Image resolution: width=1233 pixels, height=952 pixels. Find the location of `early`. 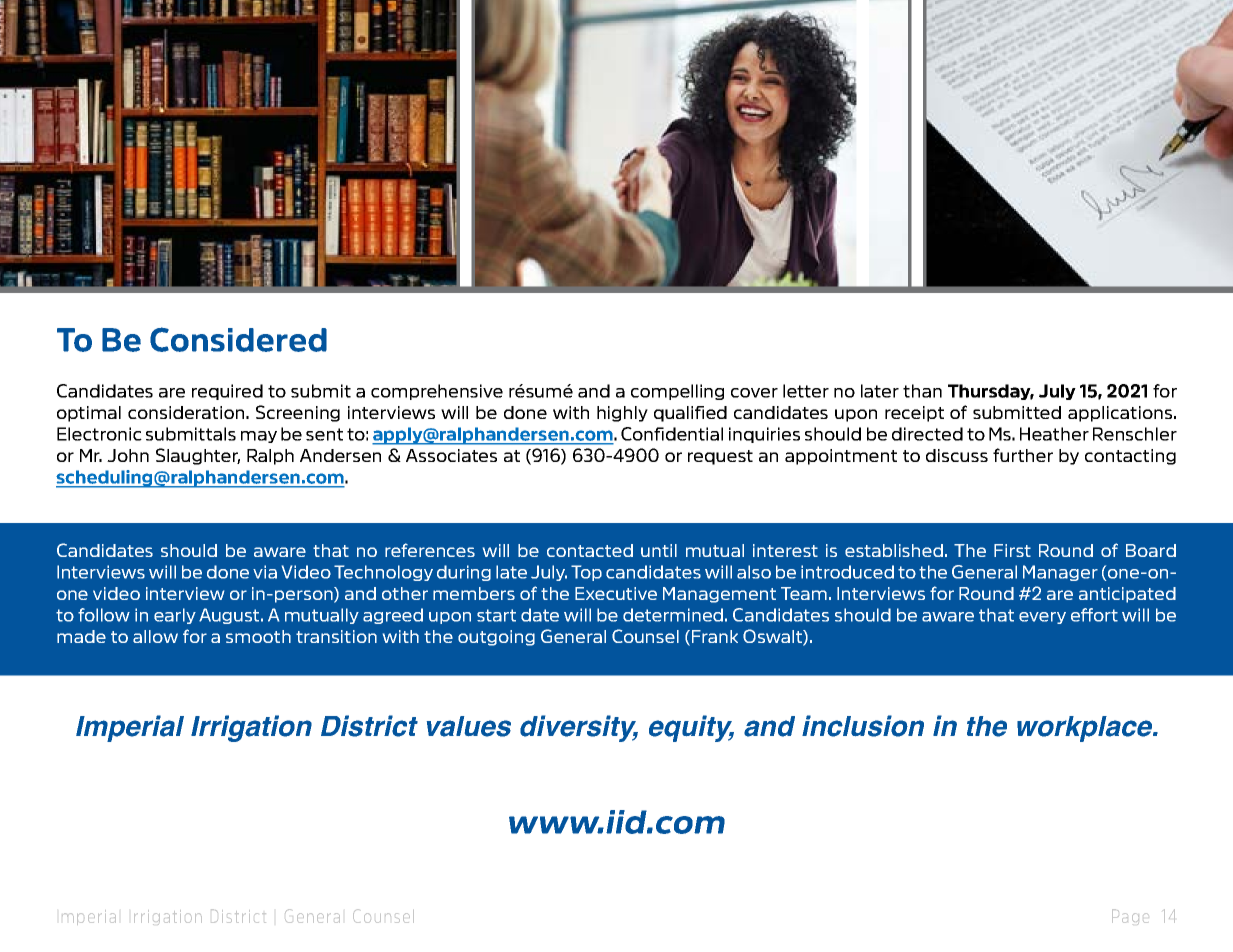

early is located at coordinates (175, 616).
